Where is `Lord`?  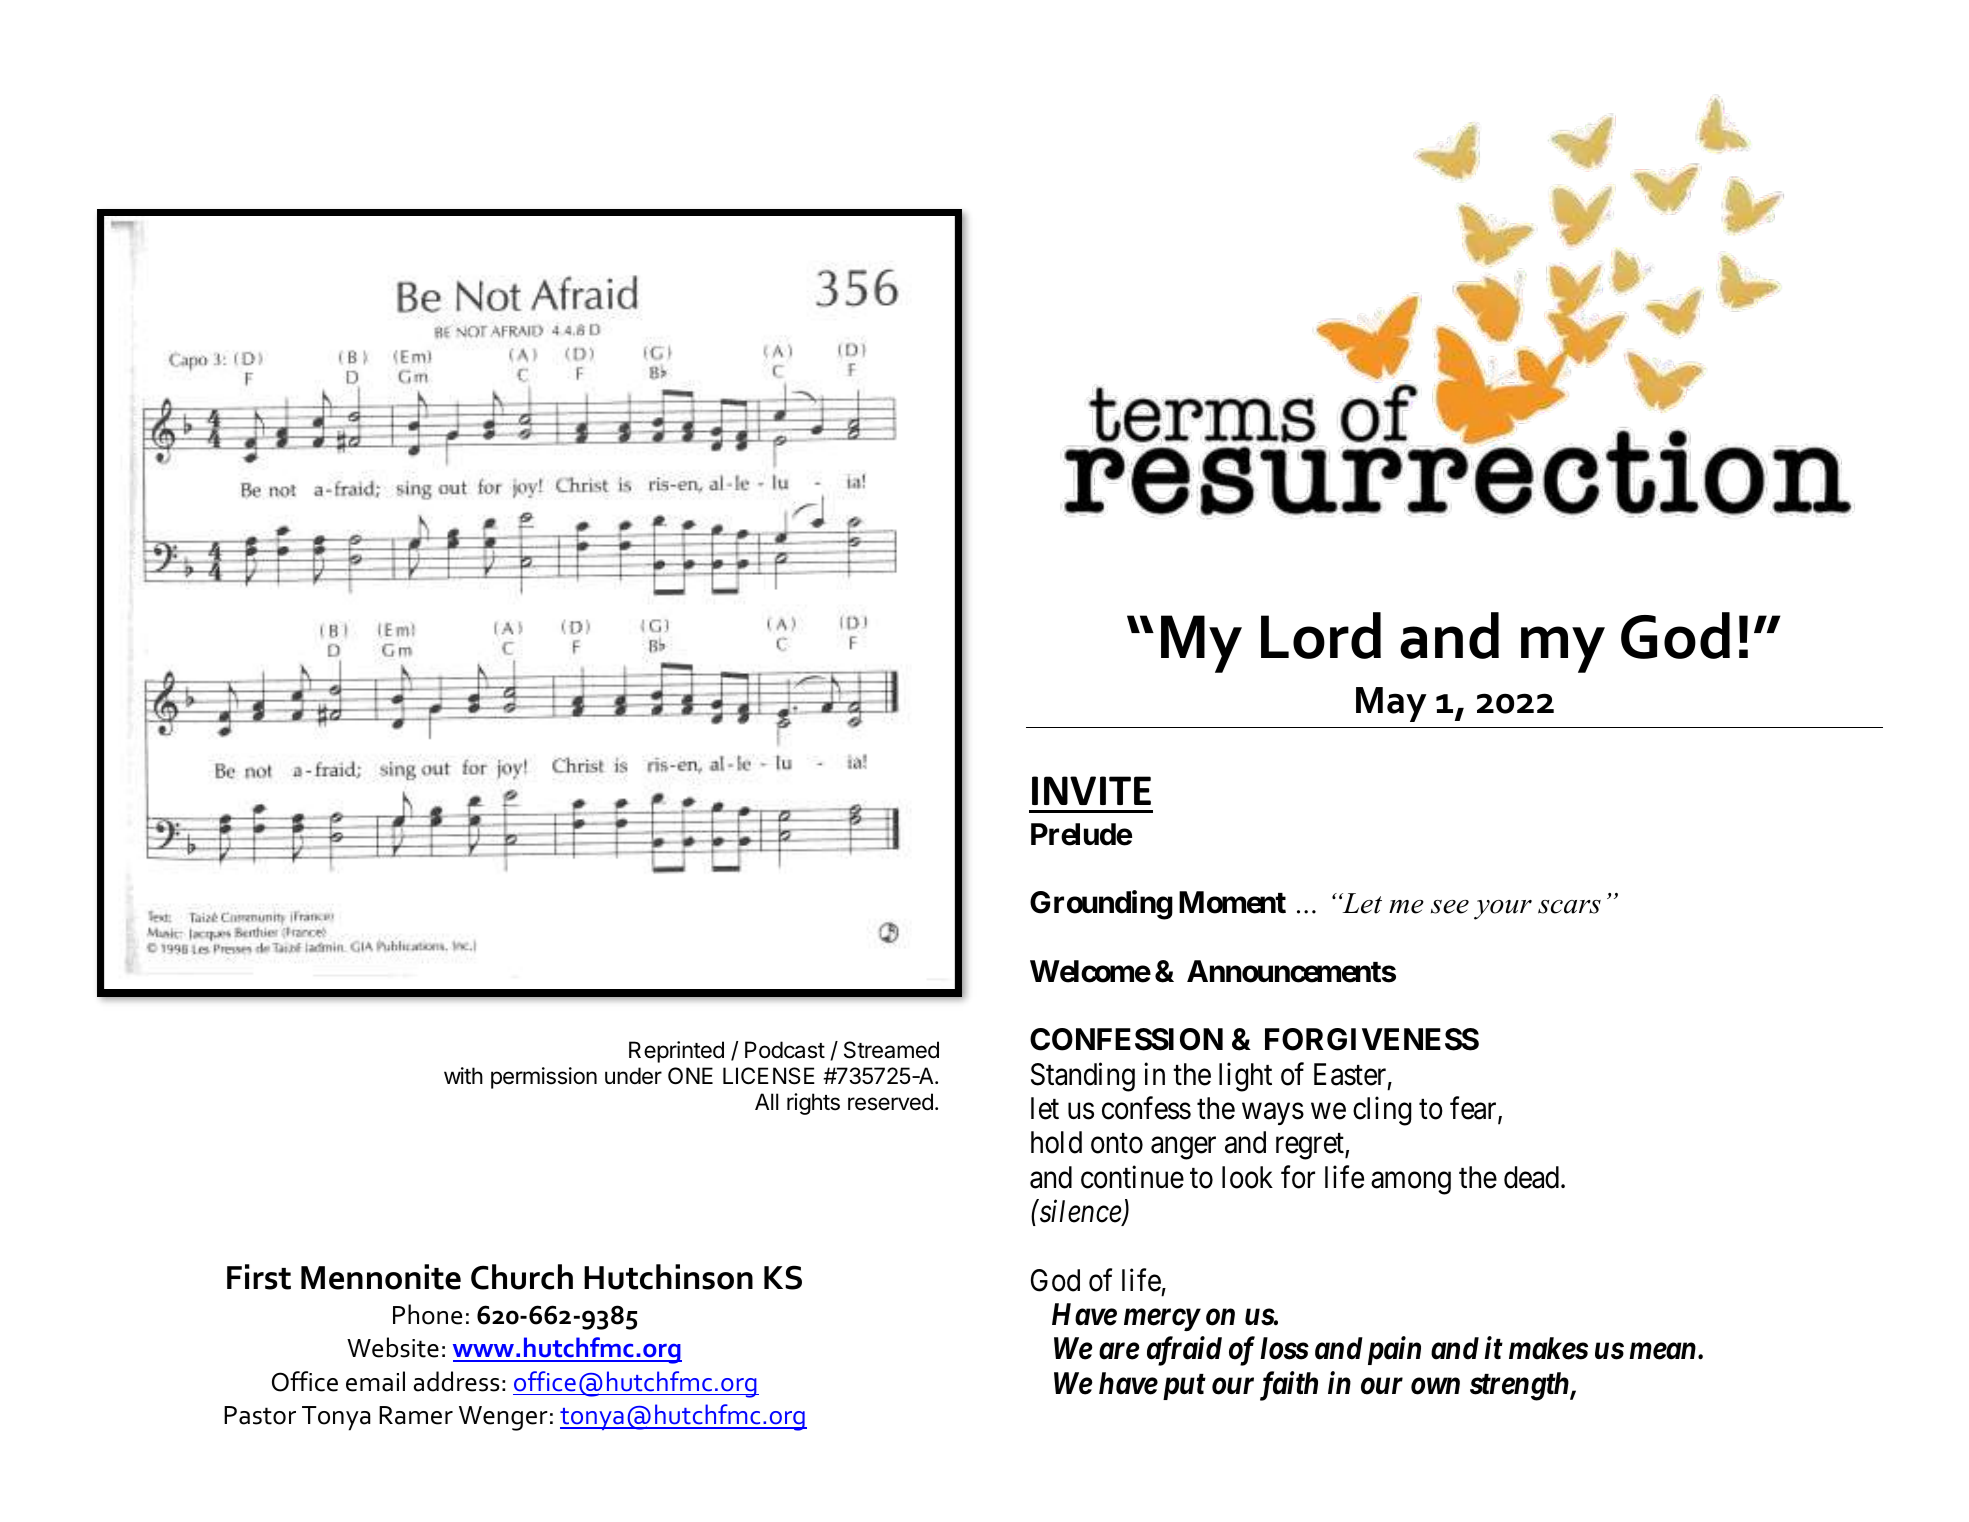 Lord is located at coordinates (1321, 635).
